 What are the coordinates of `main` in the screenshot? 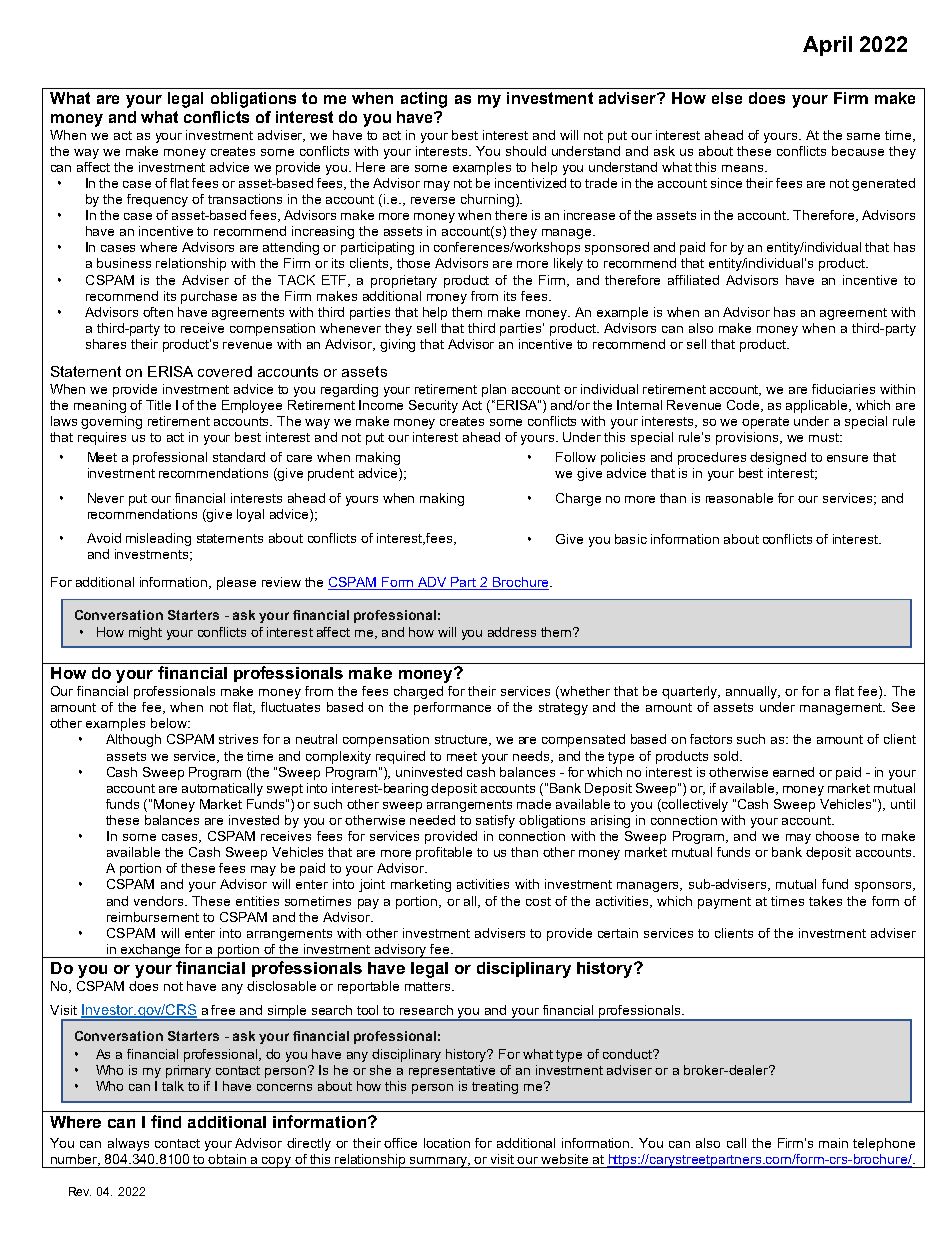 It's located at (833, 1143).
